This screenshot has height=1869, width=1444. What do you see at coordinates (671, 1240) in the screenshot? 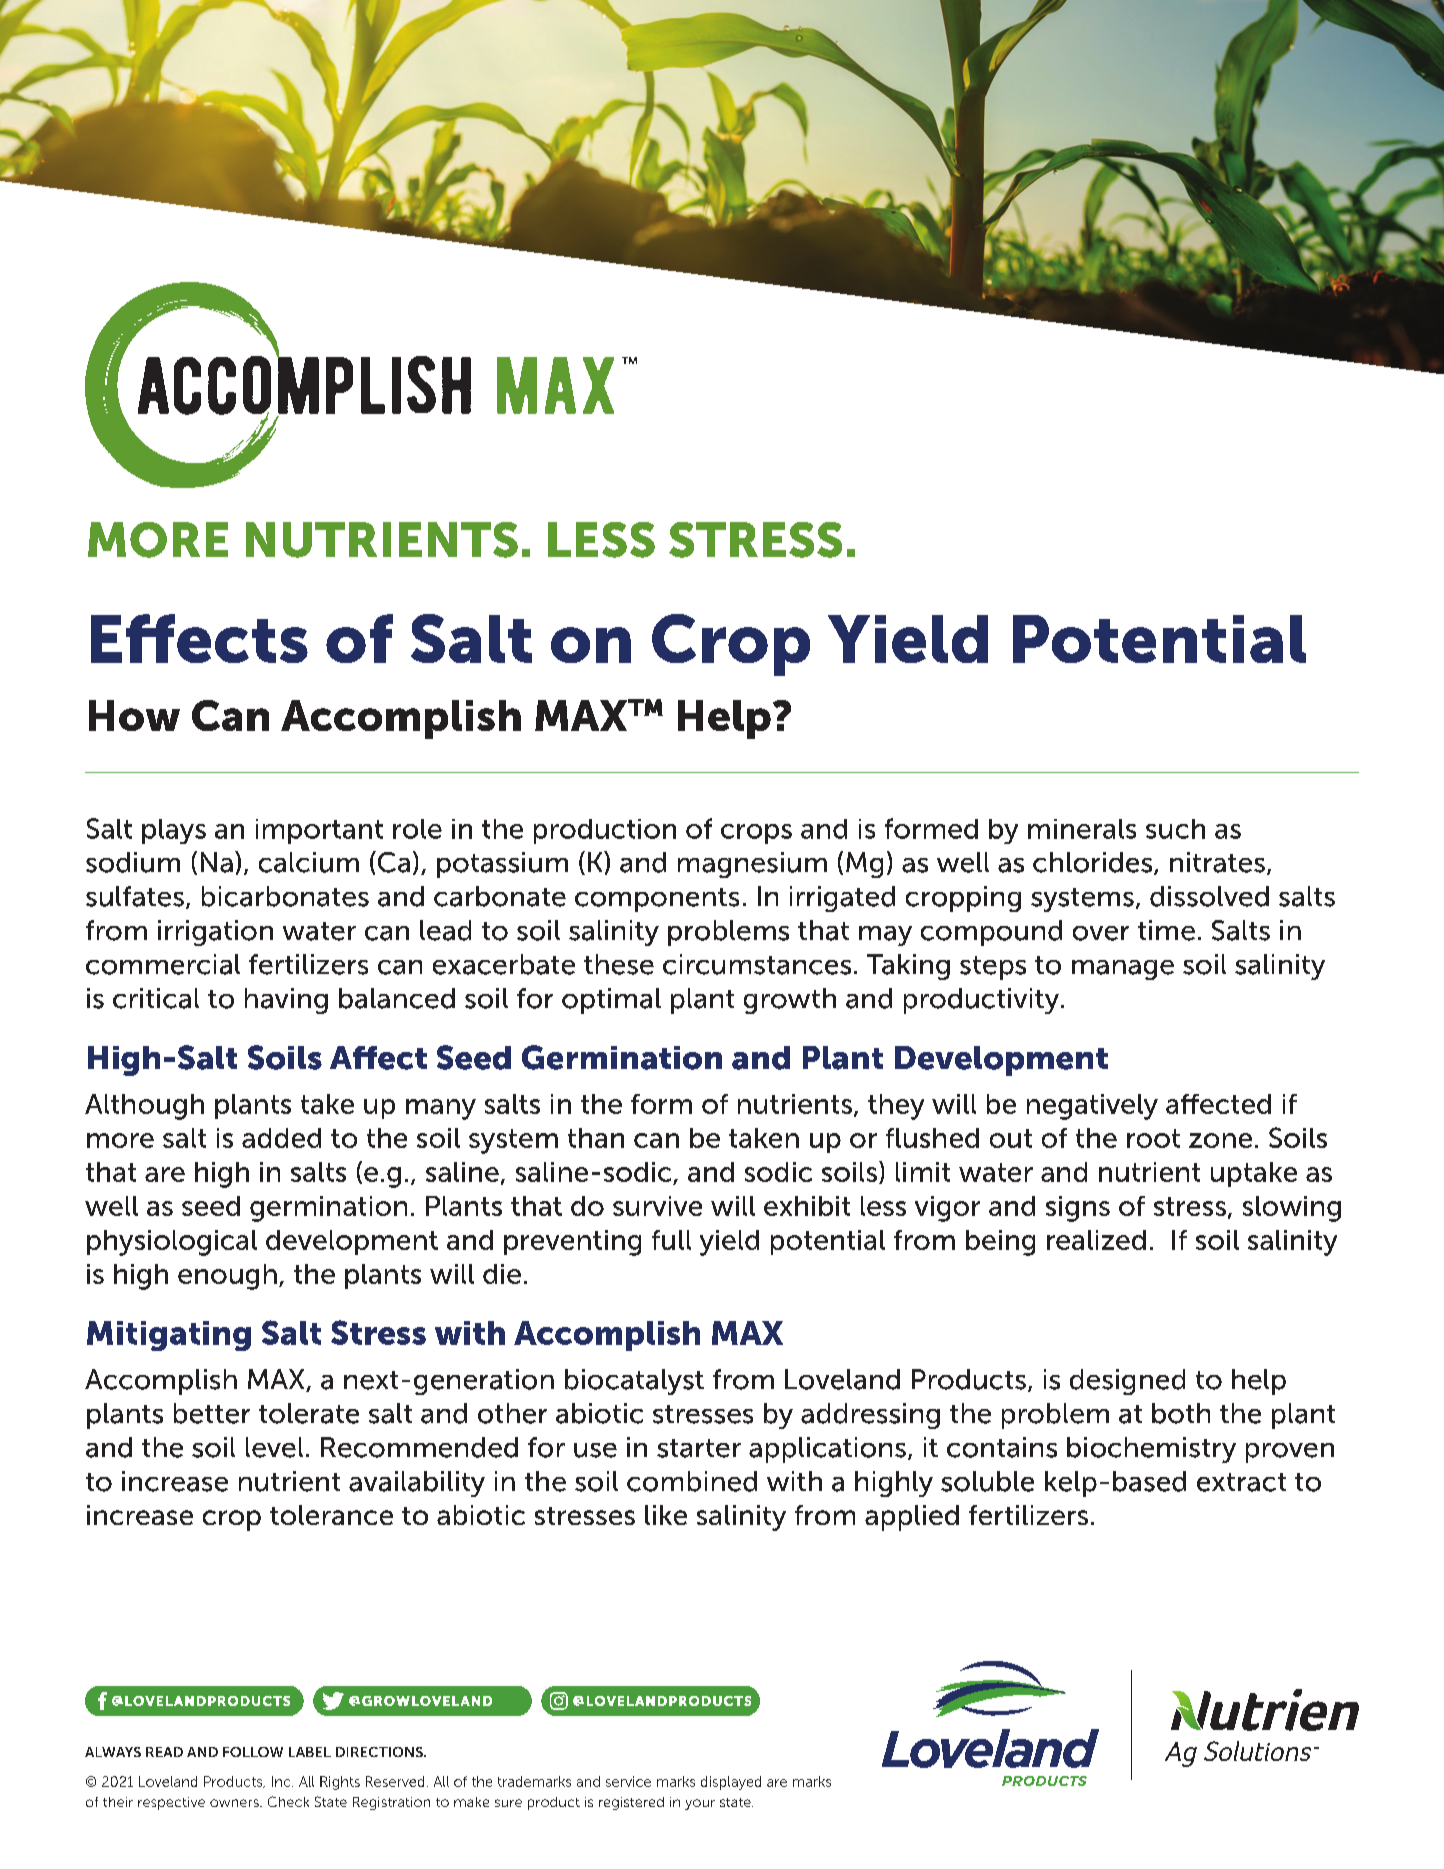
I see `full` at bounding box center [671, 1240].
